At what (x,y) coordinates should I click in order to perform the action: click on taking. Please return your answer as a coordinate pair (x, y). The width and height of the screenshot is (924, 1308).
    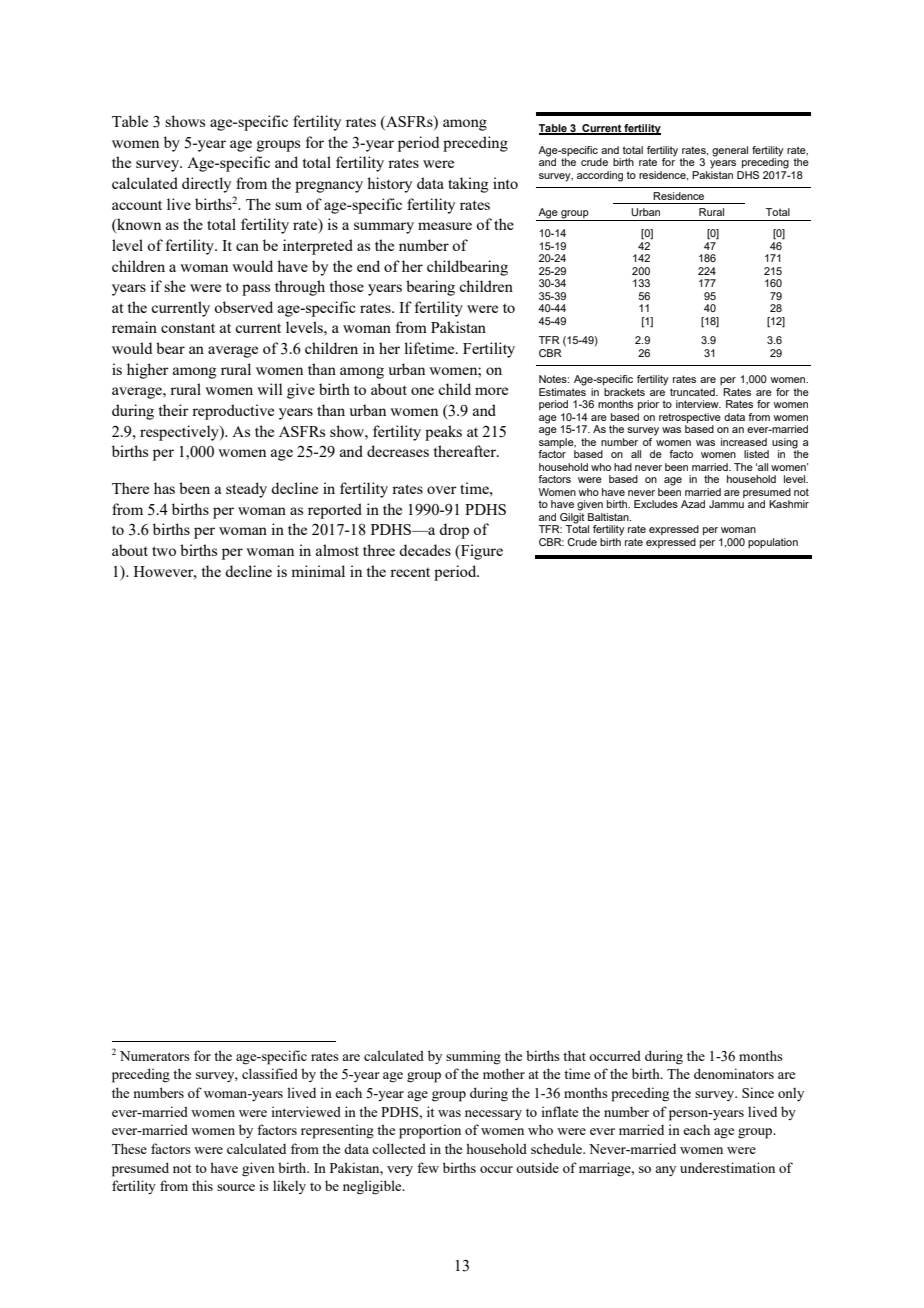
    Looking at the image, I should click on (468, 185).
